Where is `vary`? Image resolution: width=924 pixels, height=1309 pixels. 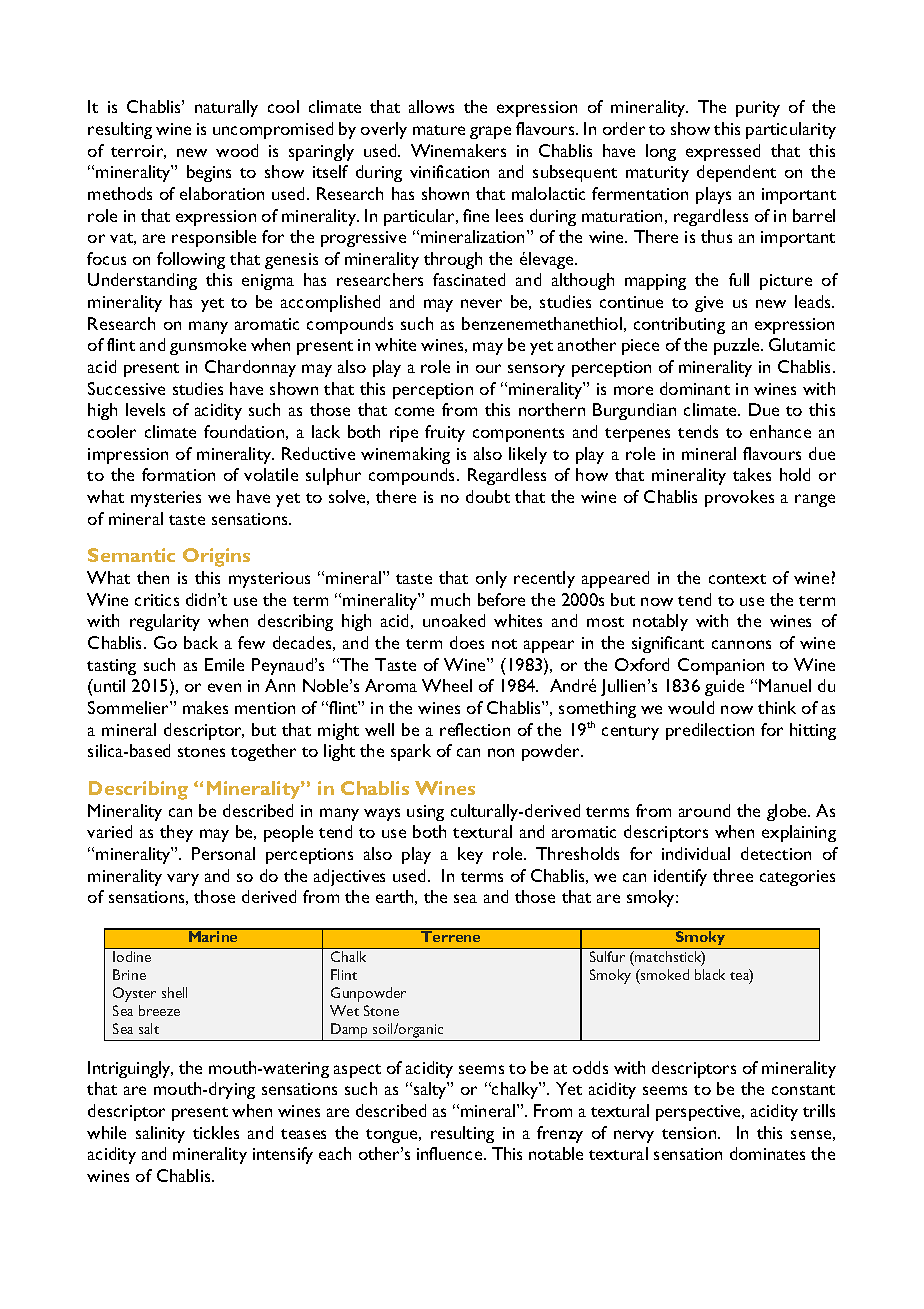
vary is located at coordinates (183, 879).
